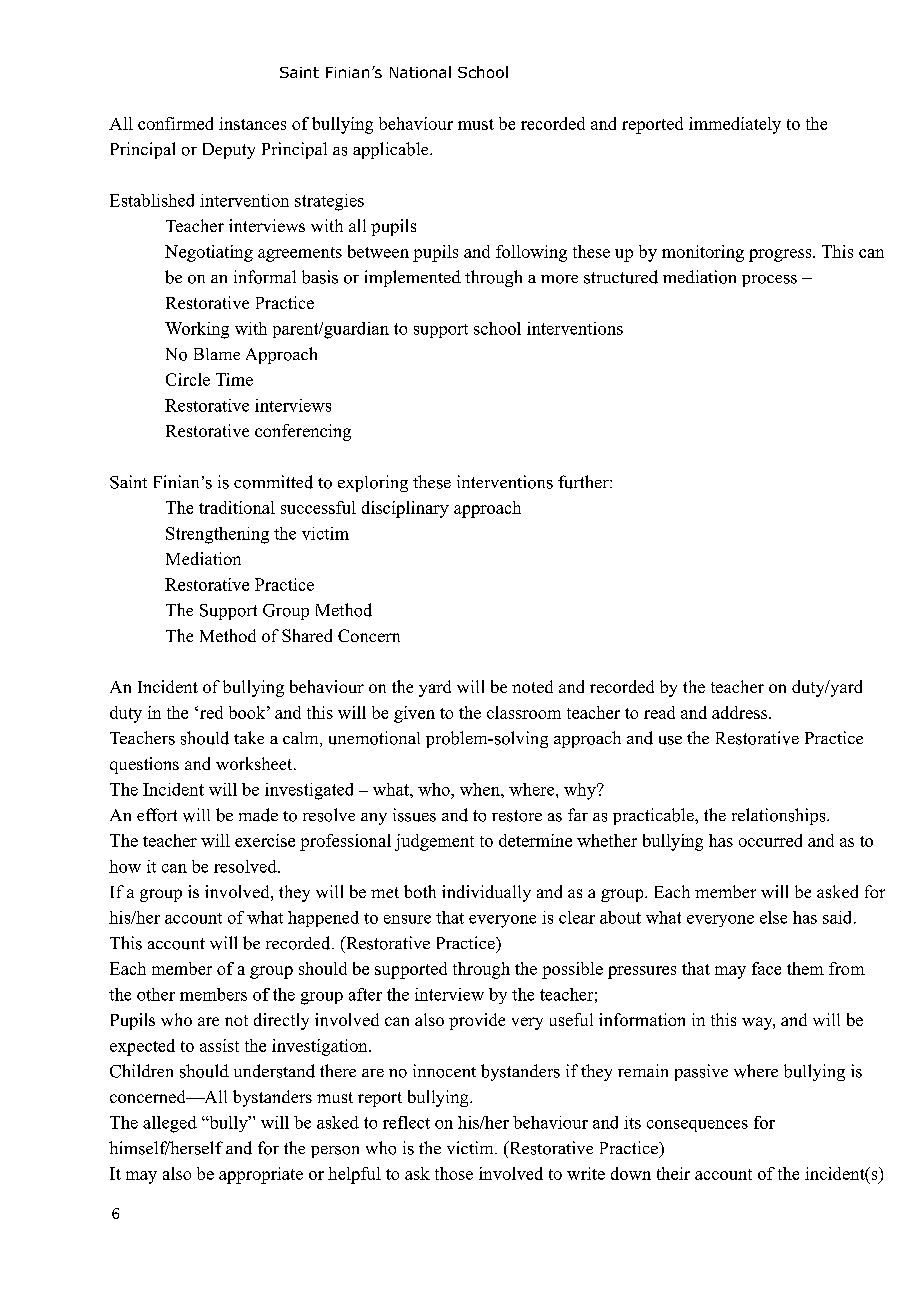 Image resolution: width=924 pixels, height=1307 pixels. What do you see at coordinates (170, 1124) in the image?
I see `alleged` at bounding box center [170, 1124].
